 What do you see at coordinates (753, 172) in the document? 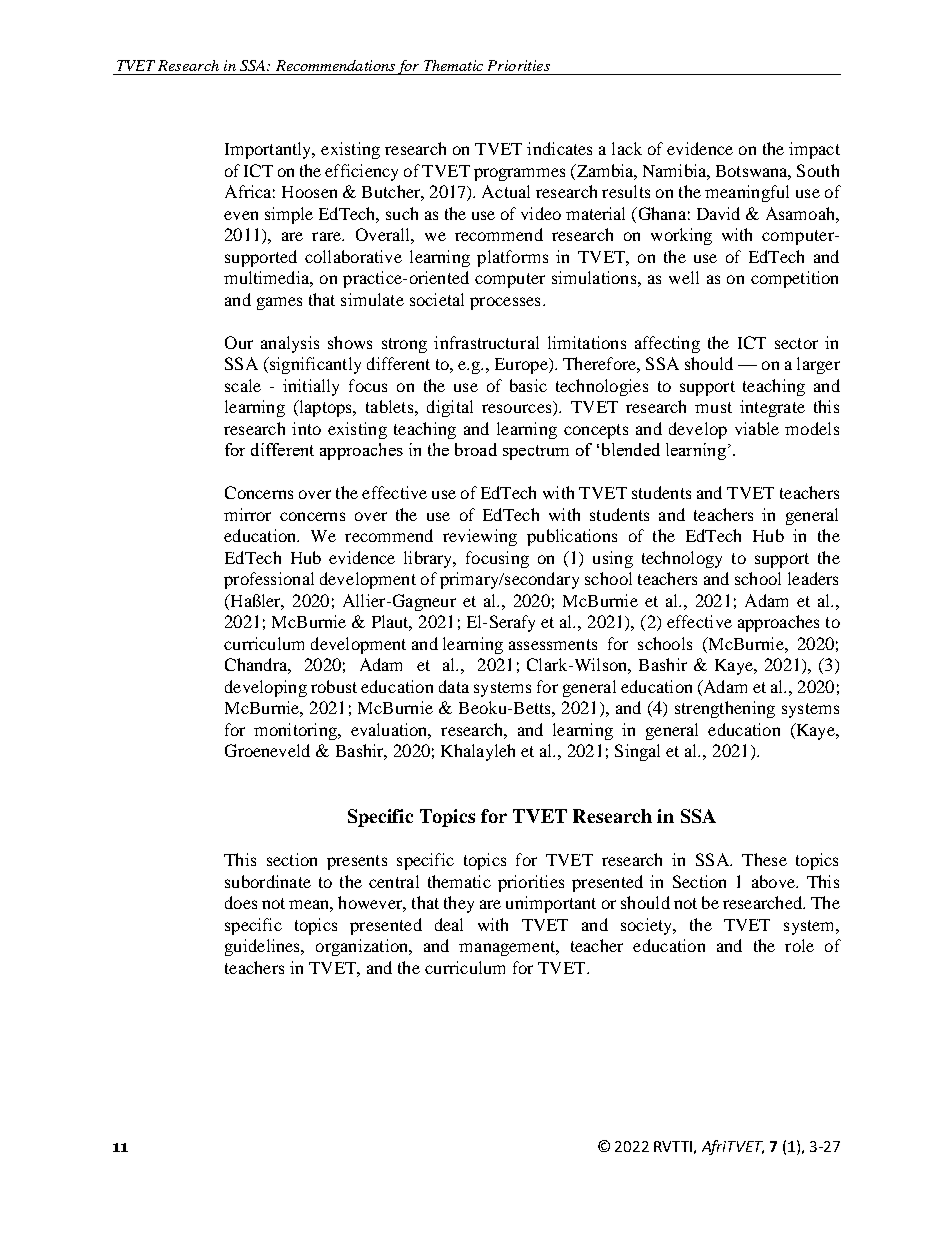
I see `Botswana` at bounding box center [753, 172].
